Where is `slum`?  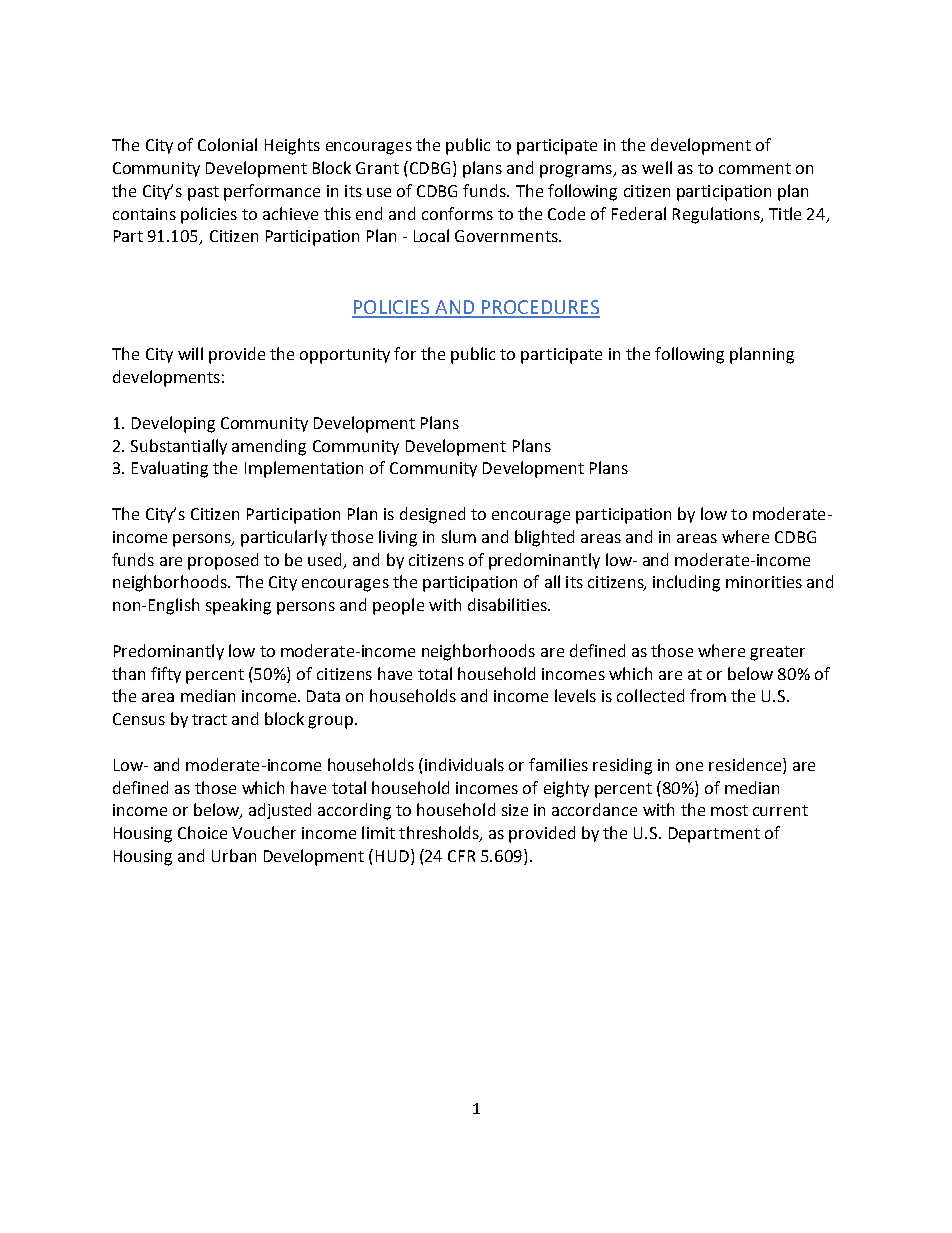 slum is located at coordinates (459, 536).
